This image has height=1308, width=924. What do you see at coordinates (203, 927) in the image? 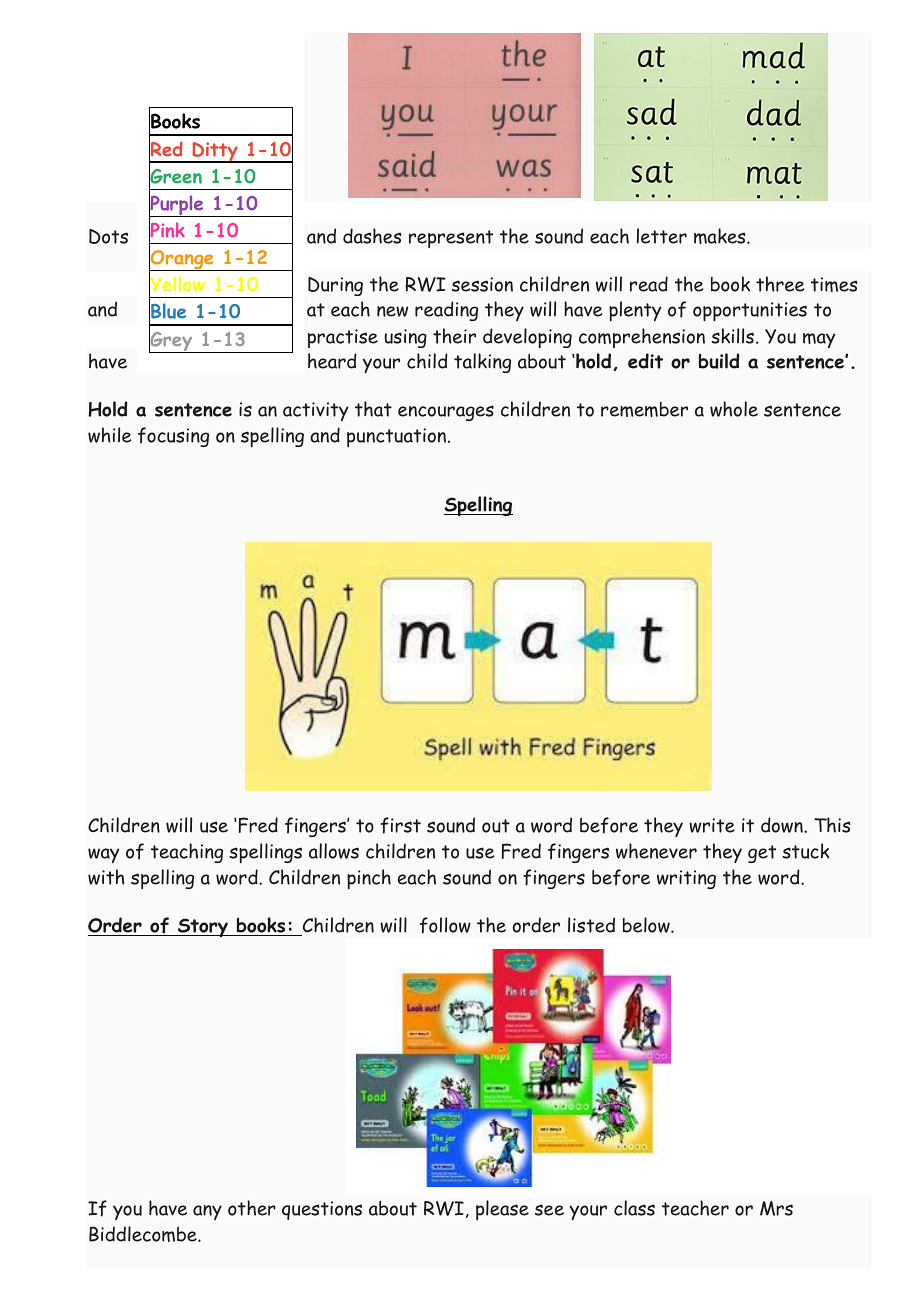
I see `Story` at bounding box center [203, 927].
